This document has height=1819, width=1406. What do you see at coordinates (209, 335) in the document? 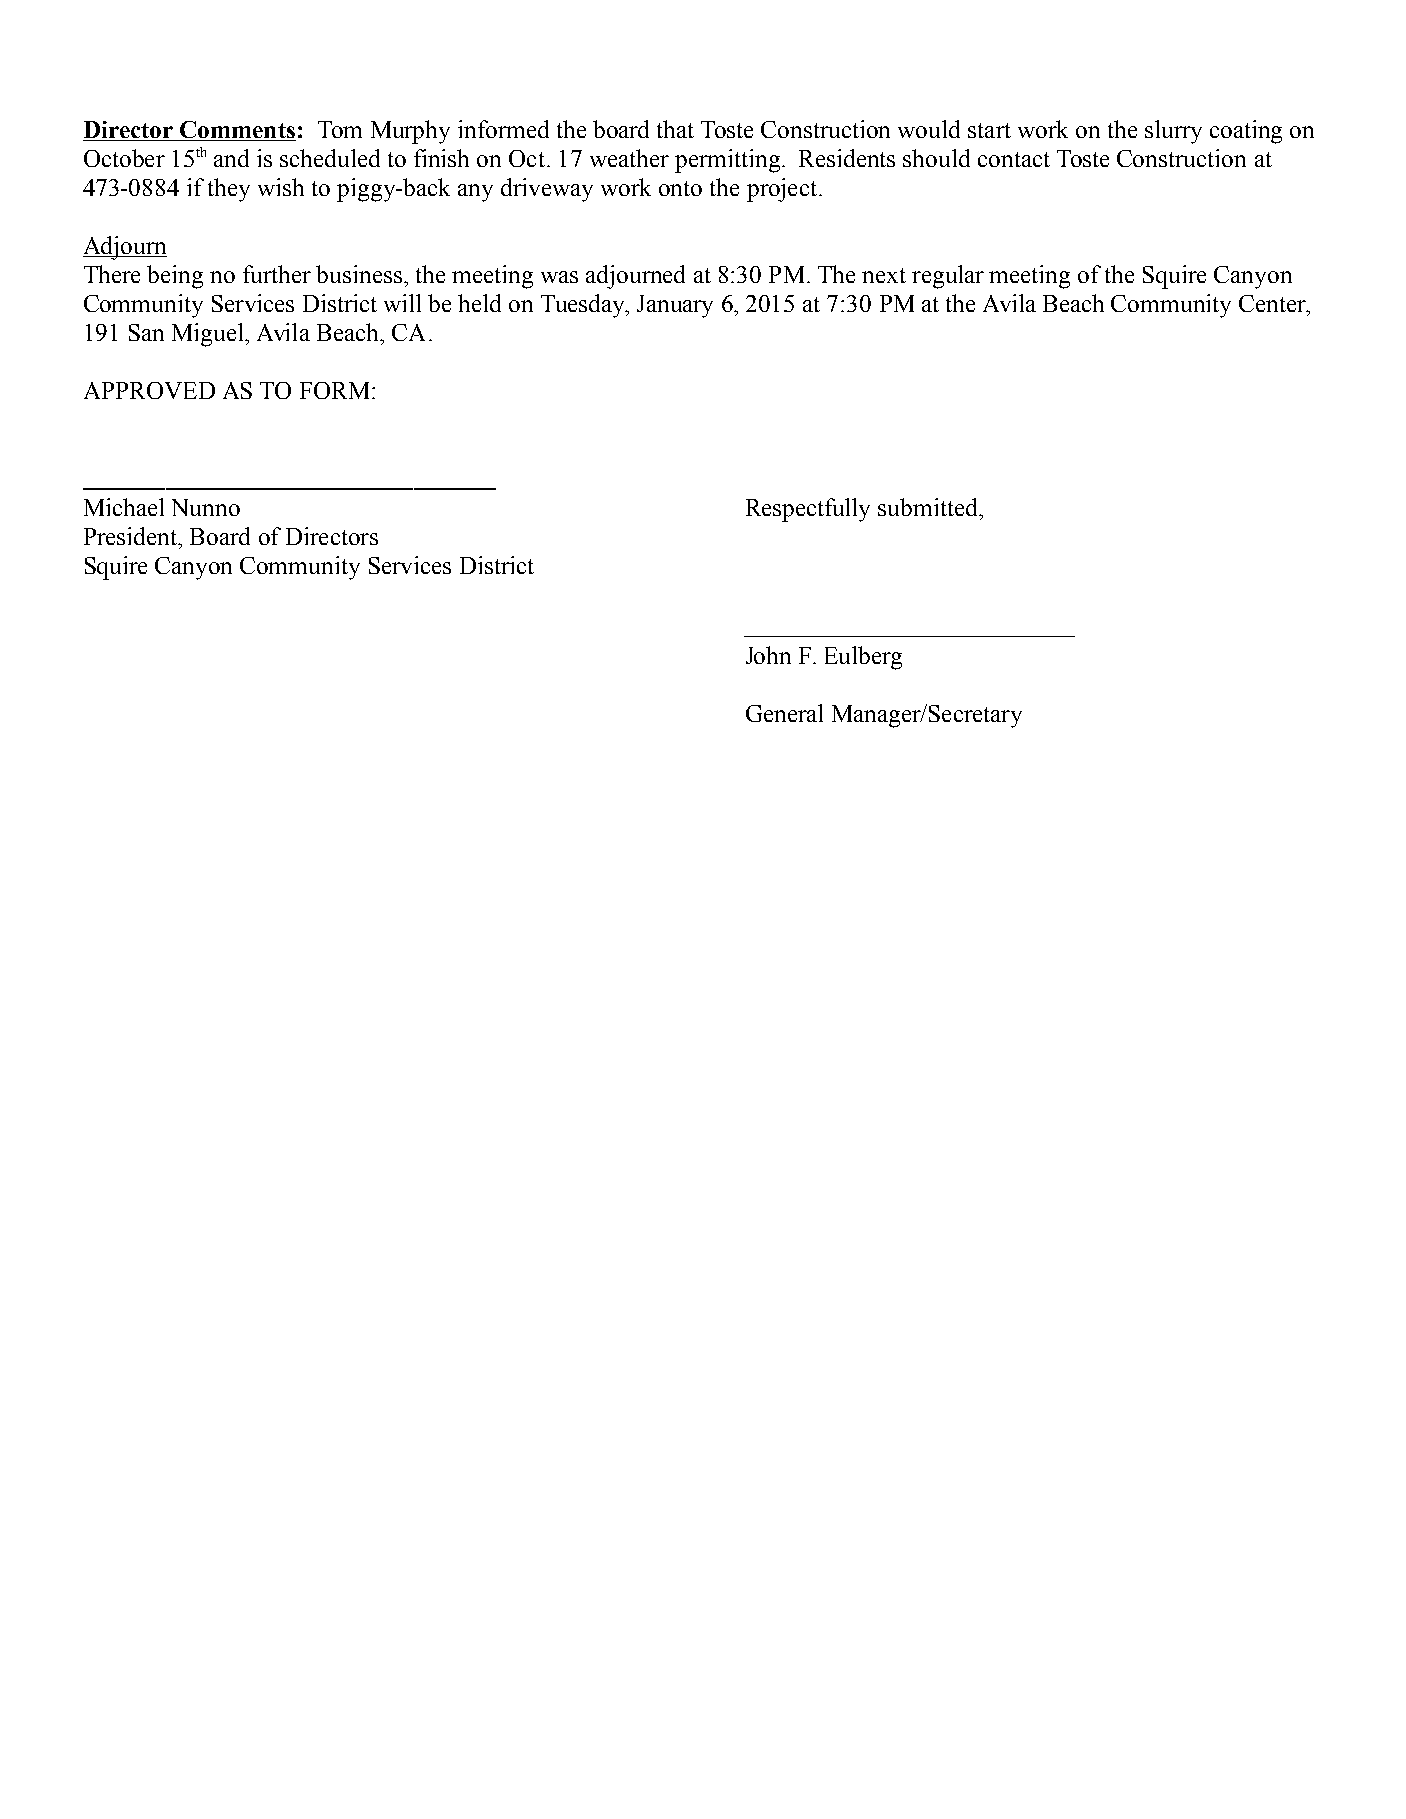
I see `Miguel` at bounding box center [209, 335].
